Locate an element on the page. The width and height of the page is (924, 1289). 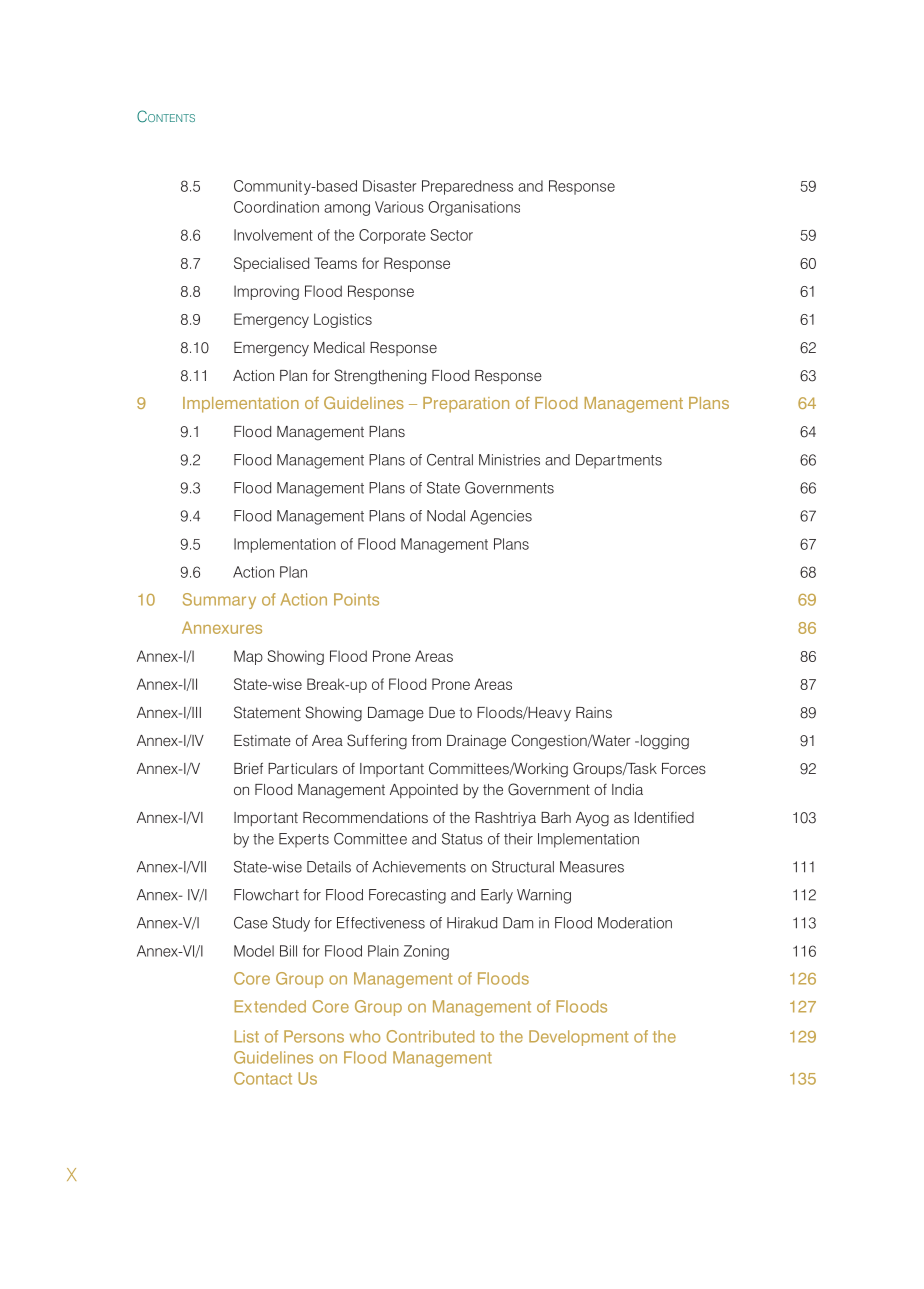
Central is located at coordinates (450, 460).
